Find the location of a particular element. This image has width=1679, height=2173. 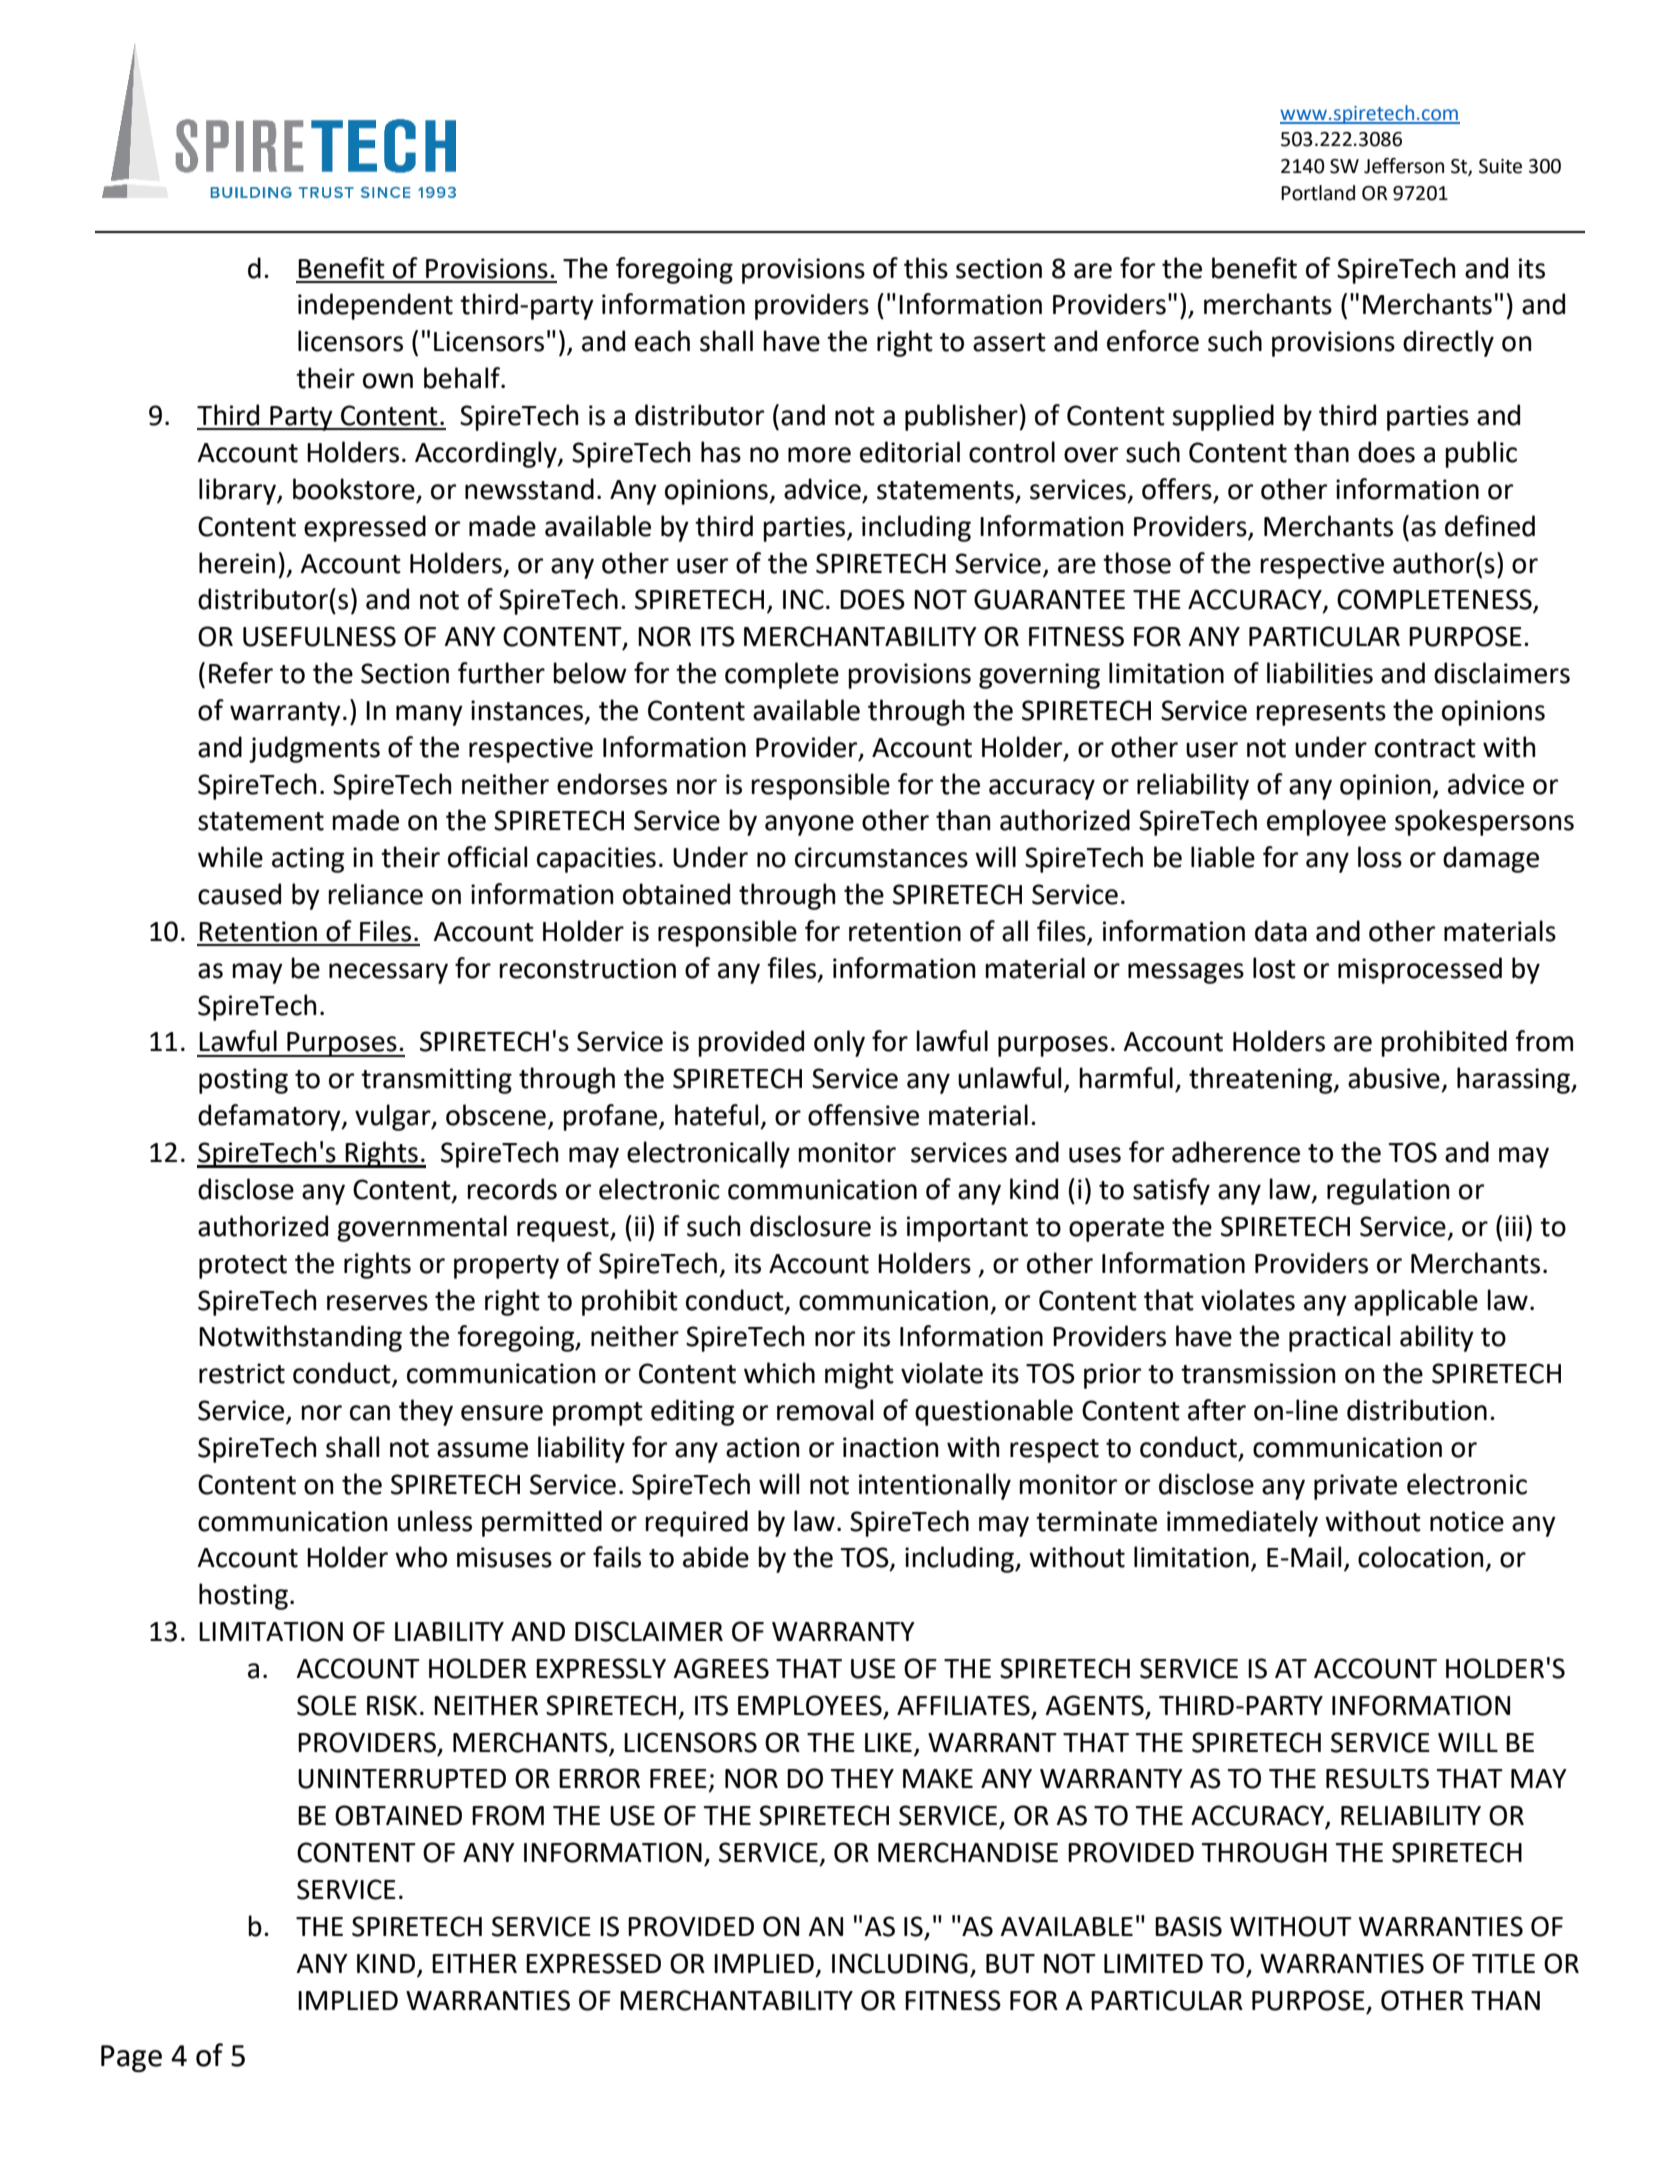

acting is located at coordinates (308, 860).
